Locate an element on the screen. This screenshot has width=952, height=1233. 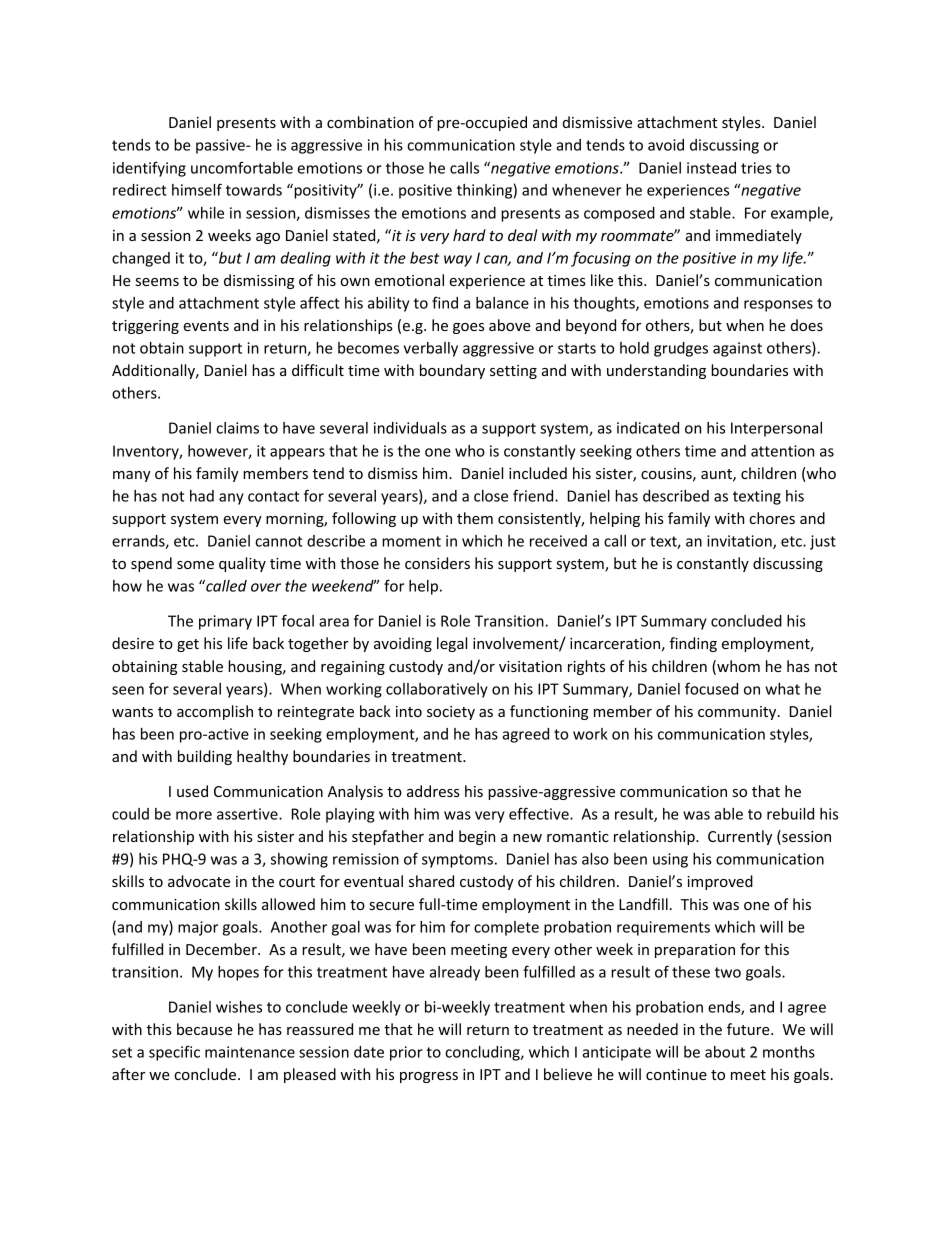
boundary is located at coordinates (452, 371).
